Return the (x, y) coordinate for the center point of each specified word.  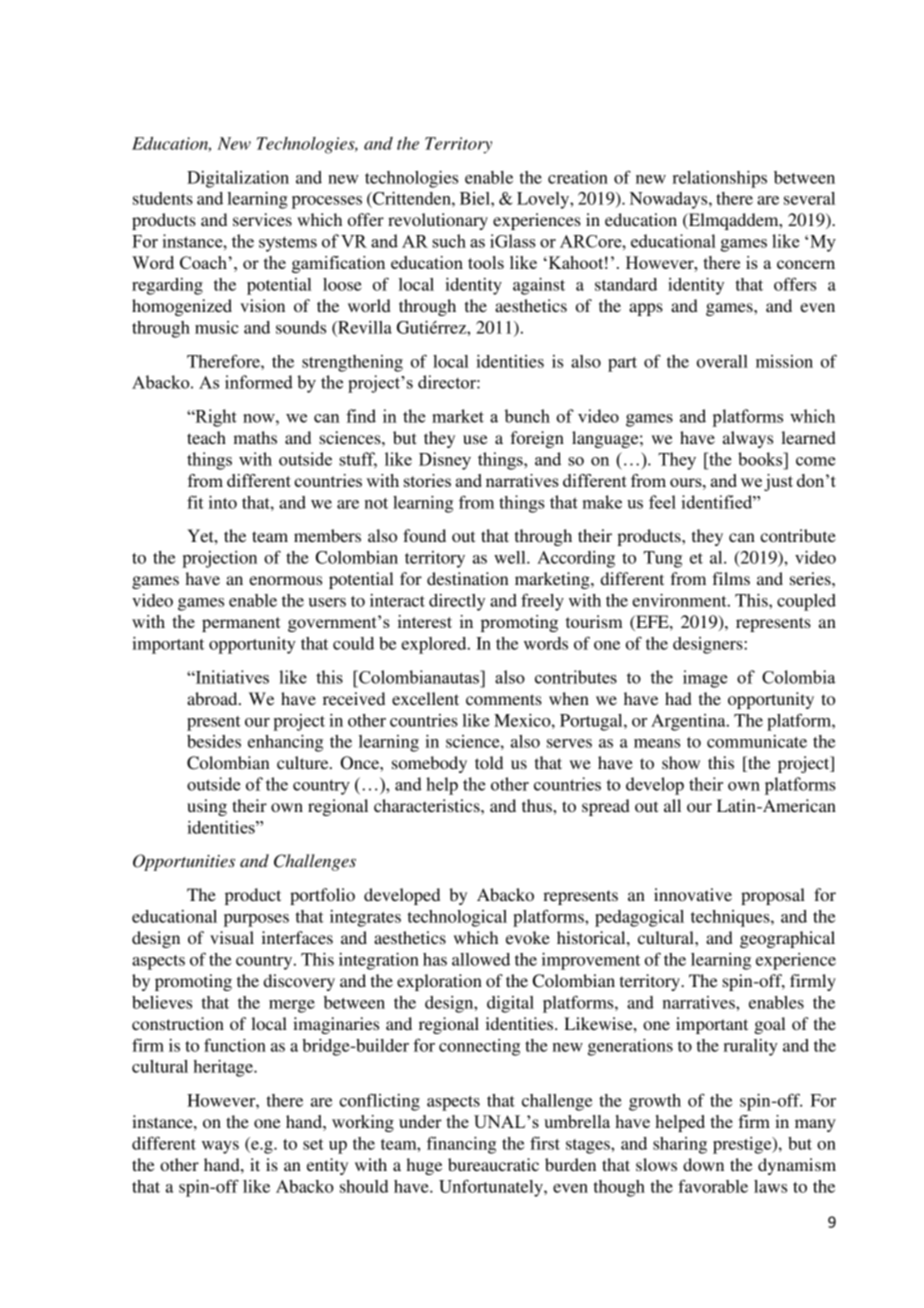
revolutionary (438, 221)
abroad (213, 698)
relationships (719, 179)
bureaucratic (493, 1164)
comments (504, 699)
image (705, 679)
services (262, 219)
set (313, 1144)
